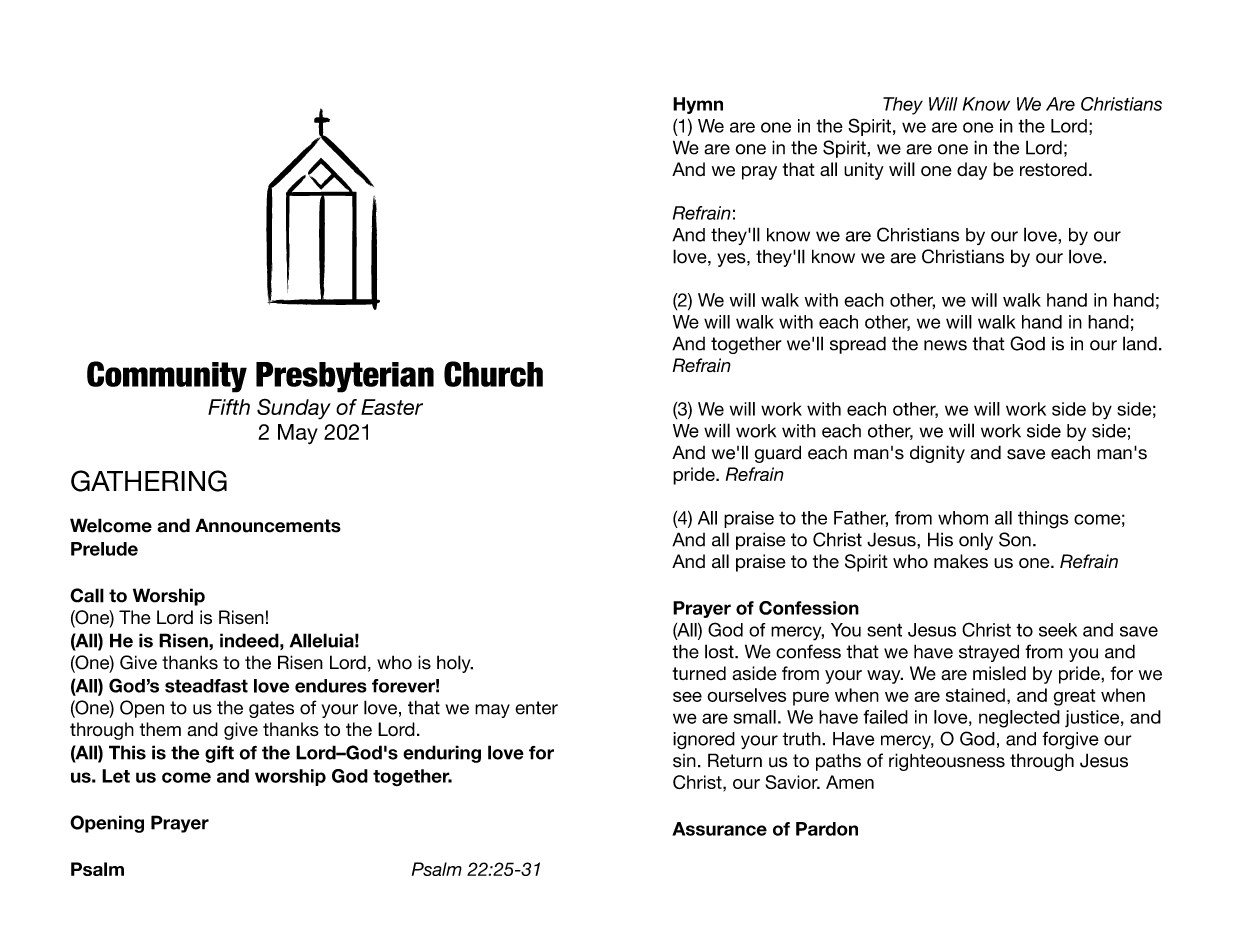 The height and width of the screenshot is (952, 1233). Describe the element at coordinates (116, 776) in the screenshot. I see `Let` at that location.
